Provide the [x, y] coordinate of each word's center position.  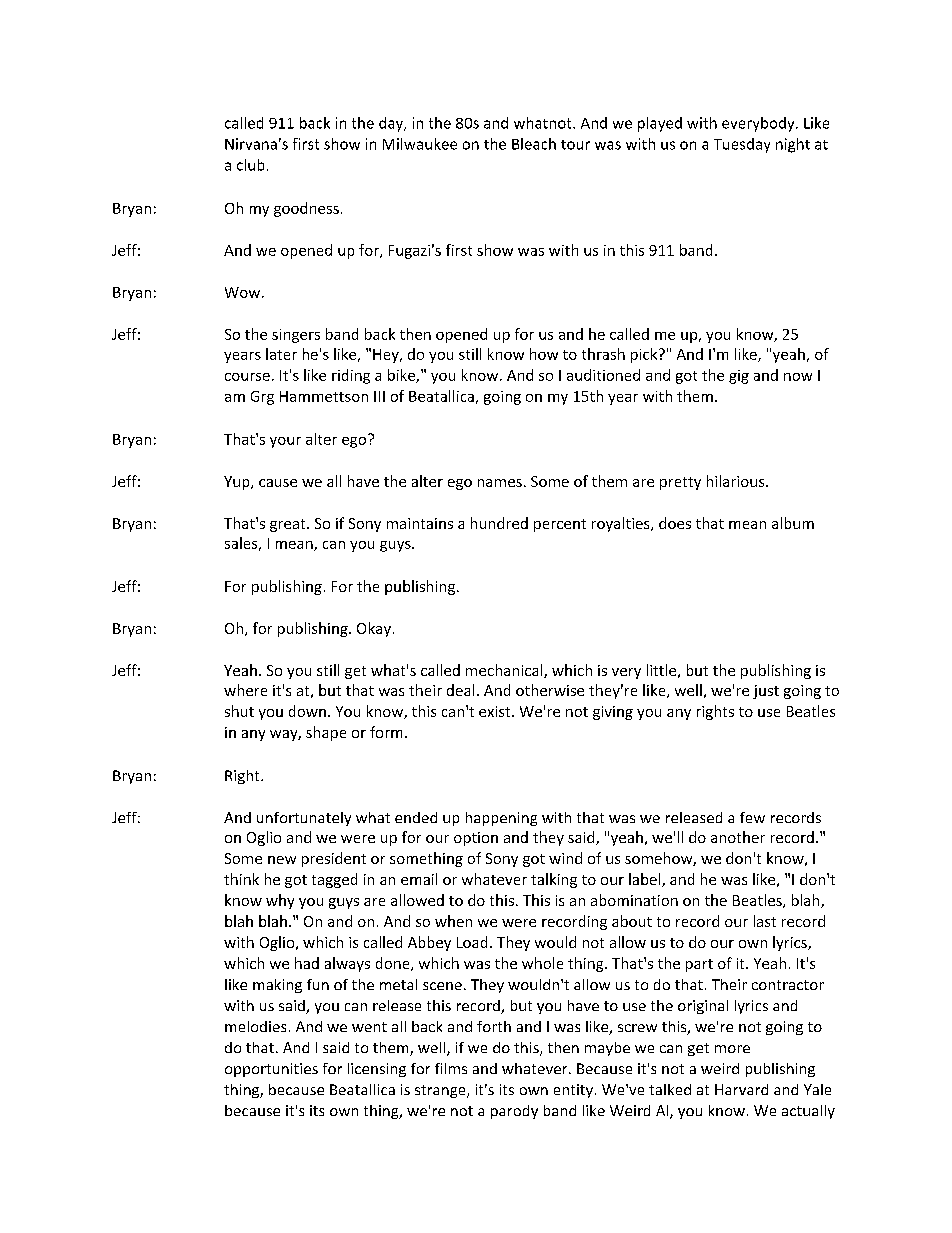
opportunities [271, 1070]
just [766, 692]
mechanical [505, 671]
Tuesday [742, 145]
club [250, 165]
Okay [374, 629]
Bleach [534, 144]
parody [514, 1112]
